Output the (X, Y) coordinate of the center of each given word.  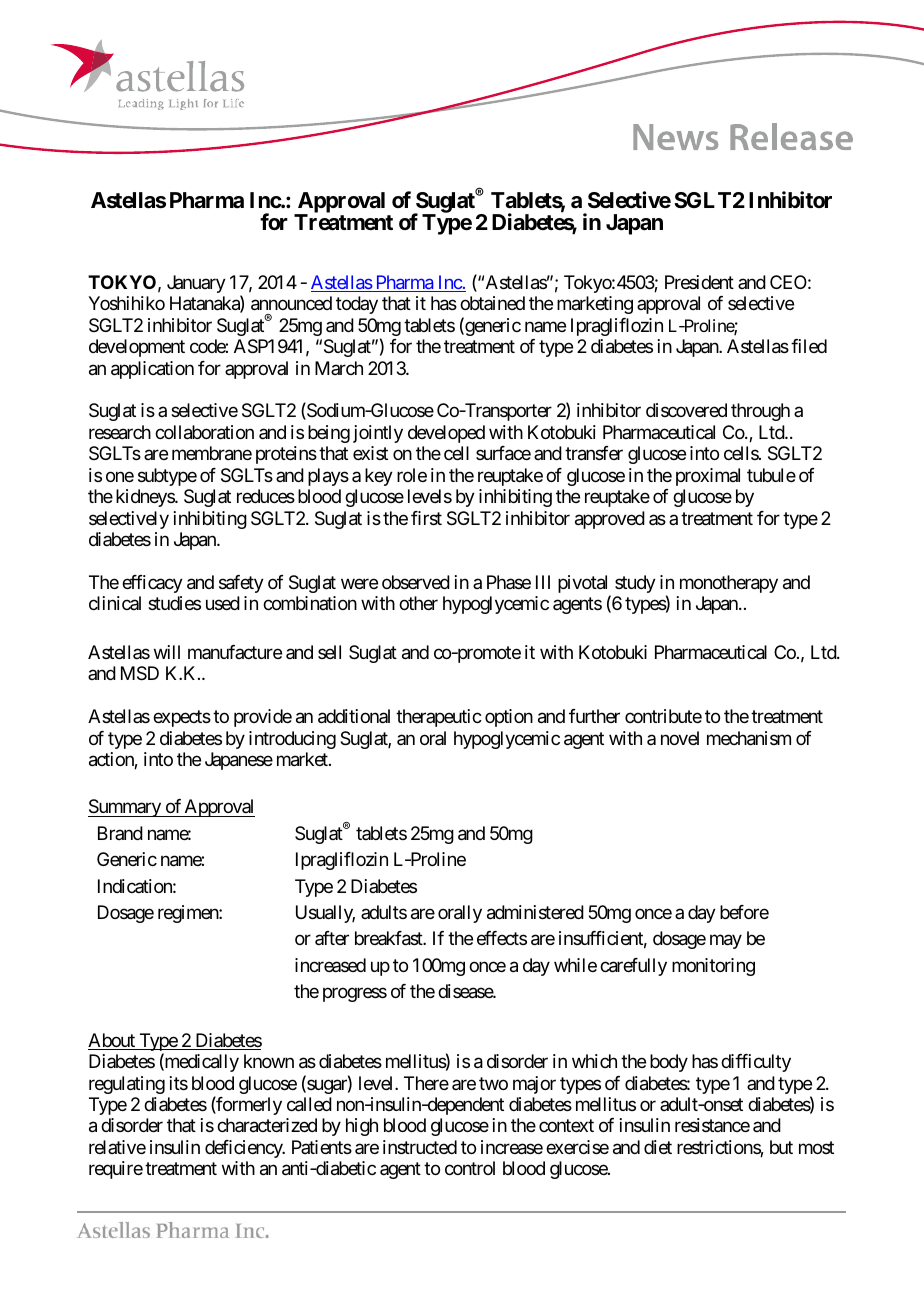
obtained (492, 303)
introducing (292, 740)
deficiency (245, 1149)
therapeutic (439, 718)
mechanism (749, 738)
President (699, 282)
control (470, 1168)
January (196, 284)
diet (658, 1147)
